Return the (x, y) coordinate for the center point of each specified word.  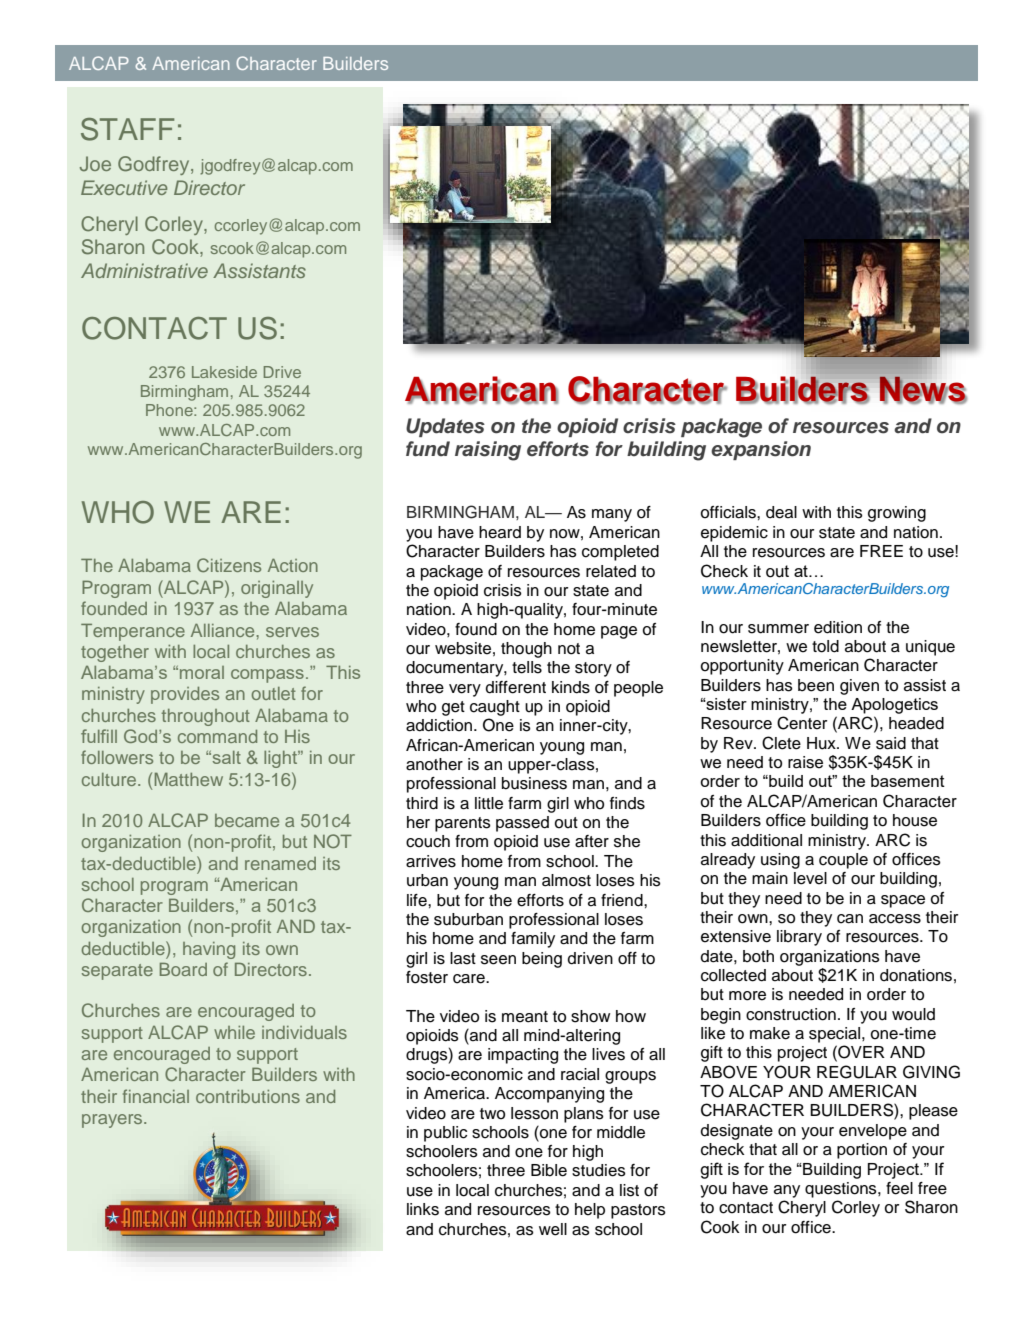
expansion (761, 450)
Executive (124, 187)
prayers (113, 1121)
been (816, 685)
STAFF (127, 129)
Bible (549, 1170)
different (516, 687)
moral (202, 672)
